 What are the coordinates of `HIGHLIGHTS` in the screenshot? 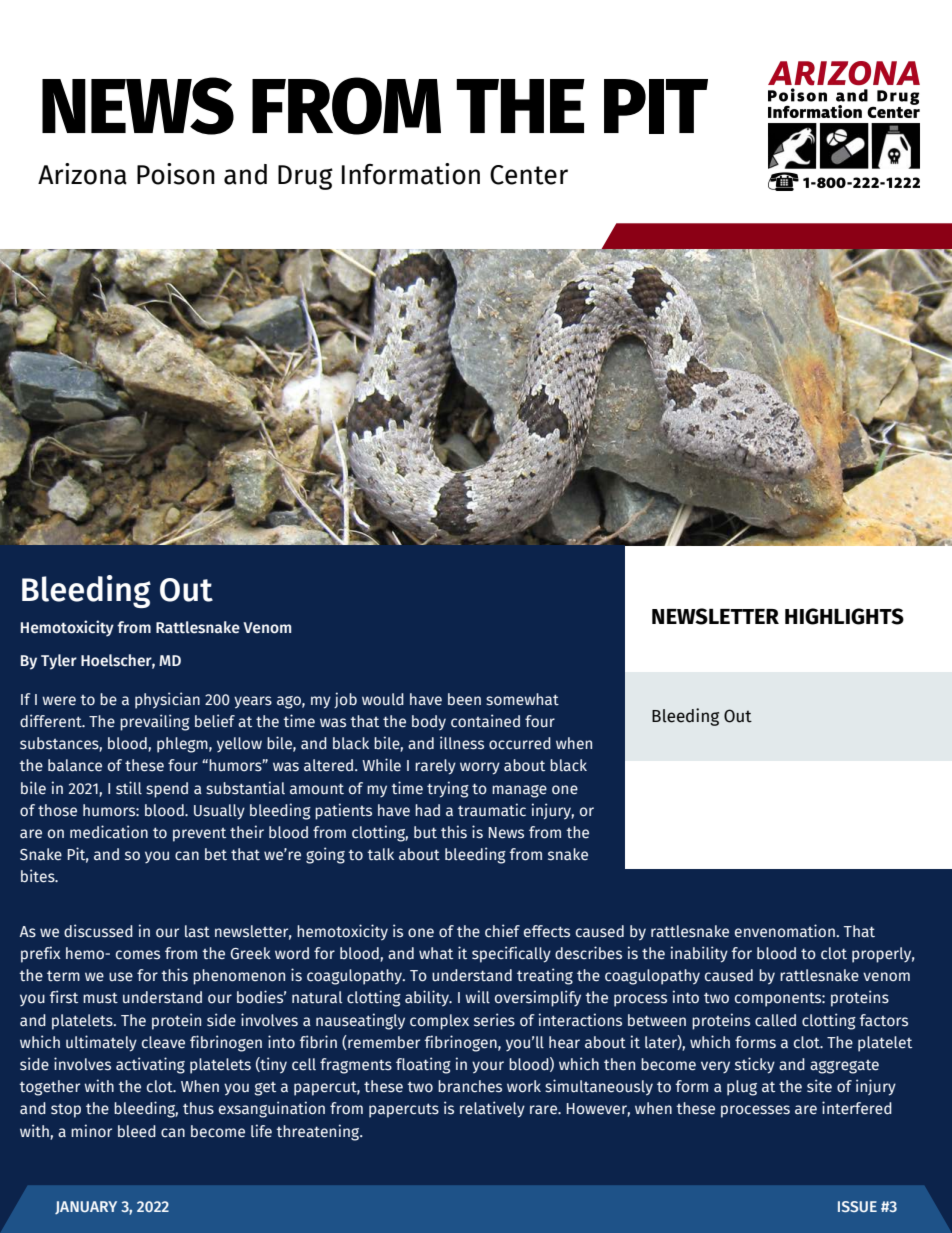 It's located at (844, 616).
